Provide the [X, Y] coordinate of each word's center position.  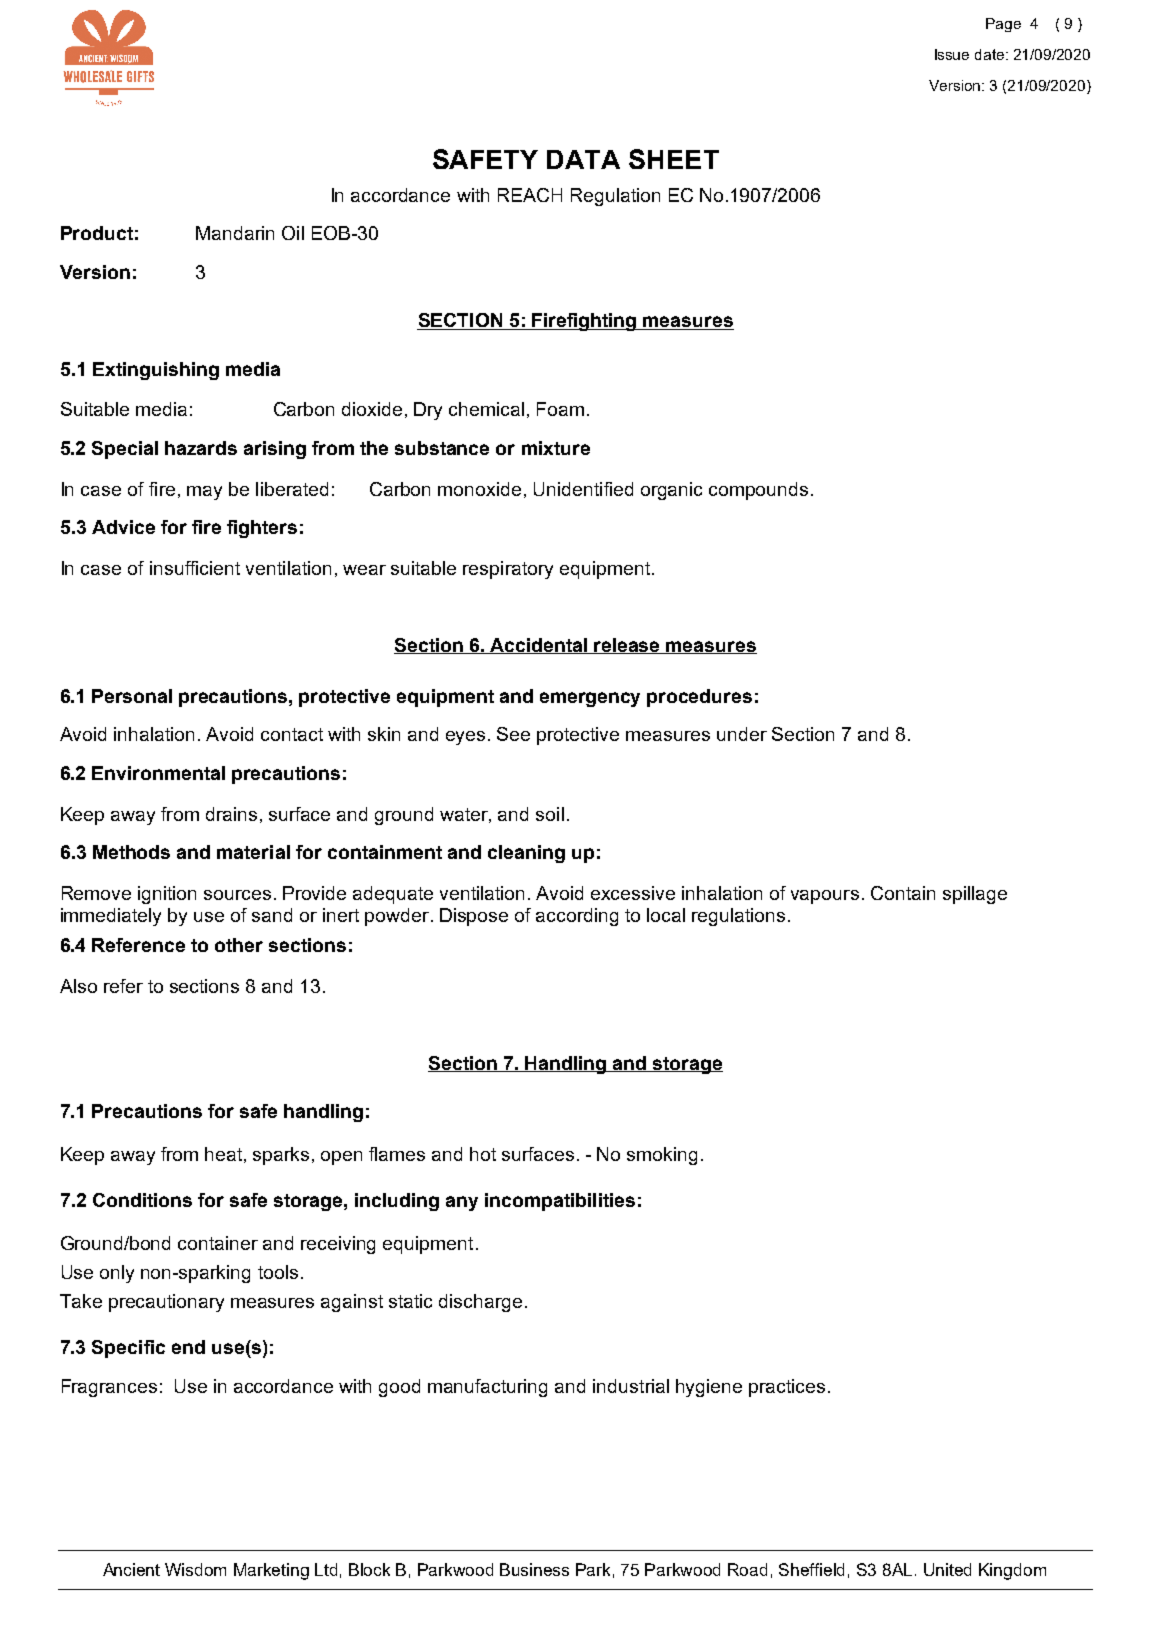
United [947, 1569]
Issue [952, 54]
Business [534, 1569]
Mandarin [235, 233]
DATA [583, 159]
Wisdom [195, 1569]
